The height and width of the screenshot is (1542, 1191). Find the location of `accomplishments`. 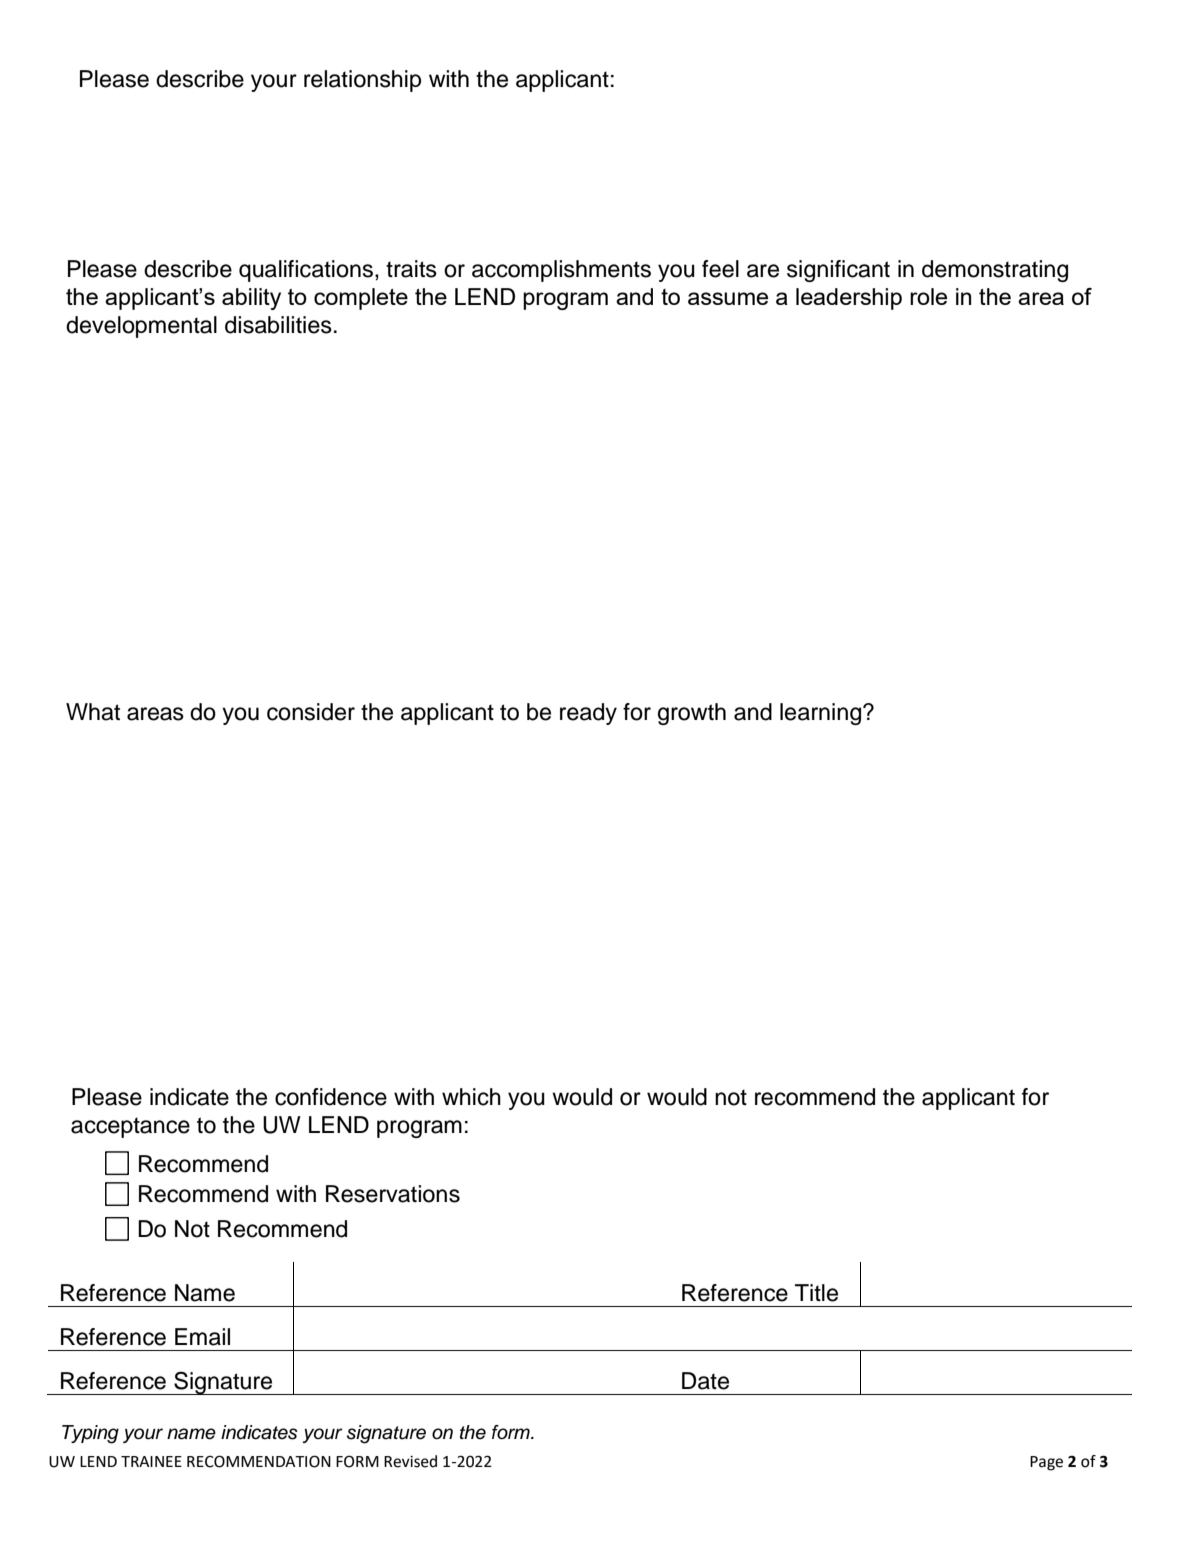

accomplishments is located at coordinates (561, 271).
